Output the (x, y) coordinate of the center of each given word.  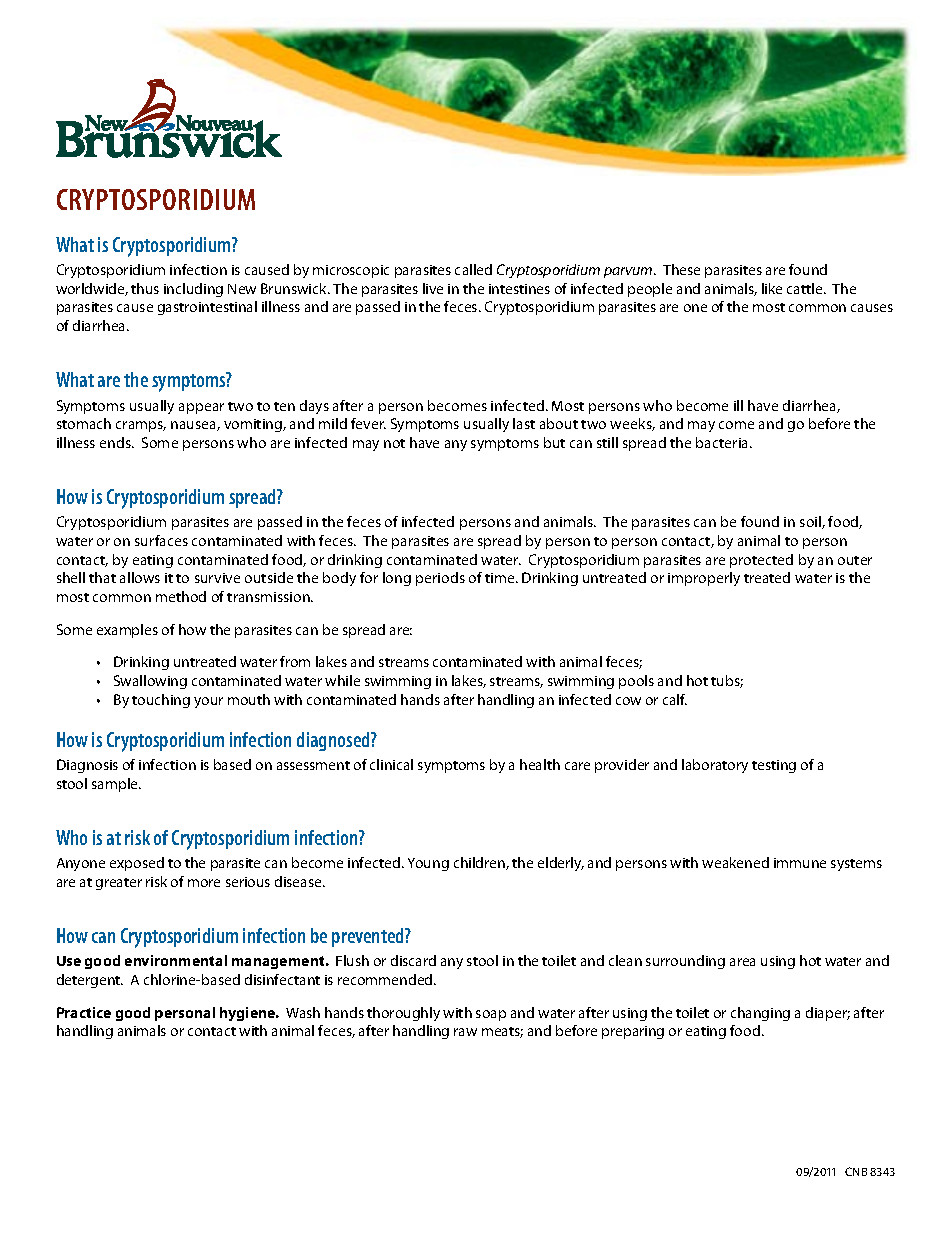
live (433, 288)
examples (127, 631)
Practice (84, 1012)
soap (491, 1015)
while (342, 680)
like (772, 288)
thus (145, 288)
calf (675, 699)
